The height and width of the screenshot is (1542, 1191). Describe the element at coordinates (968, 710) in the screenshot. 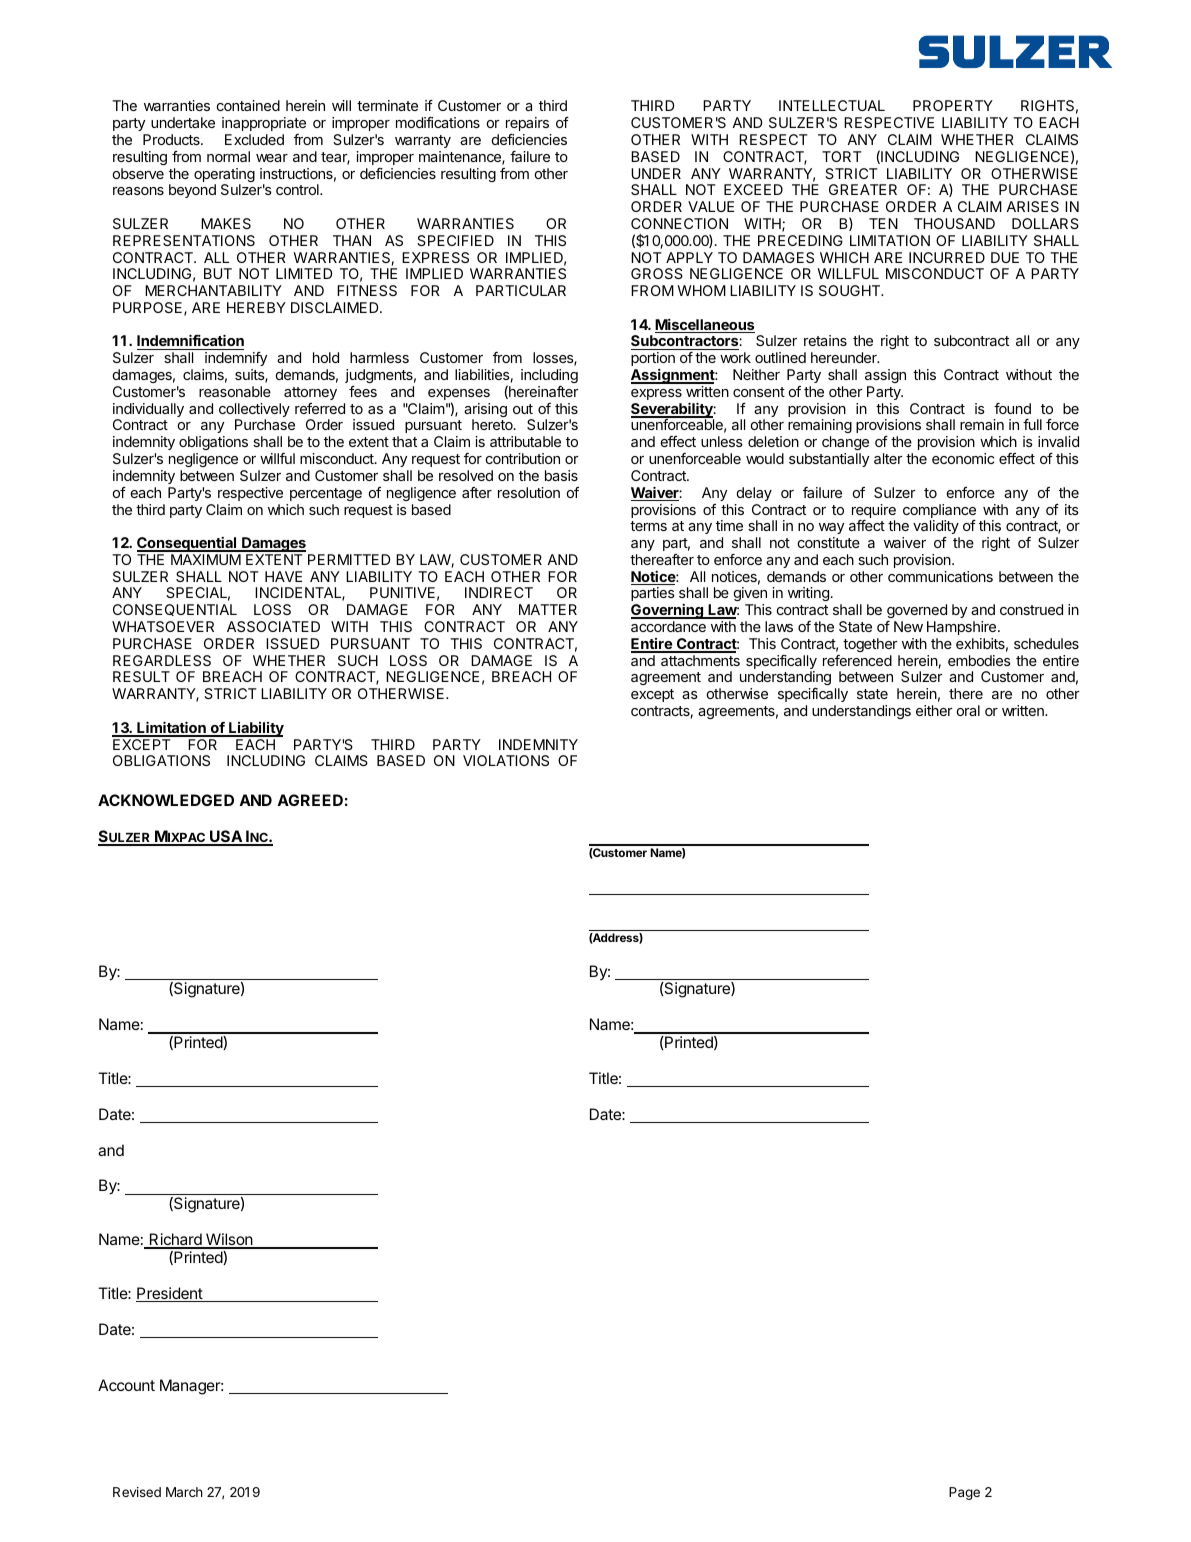

I see `oral` at that location.
